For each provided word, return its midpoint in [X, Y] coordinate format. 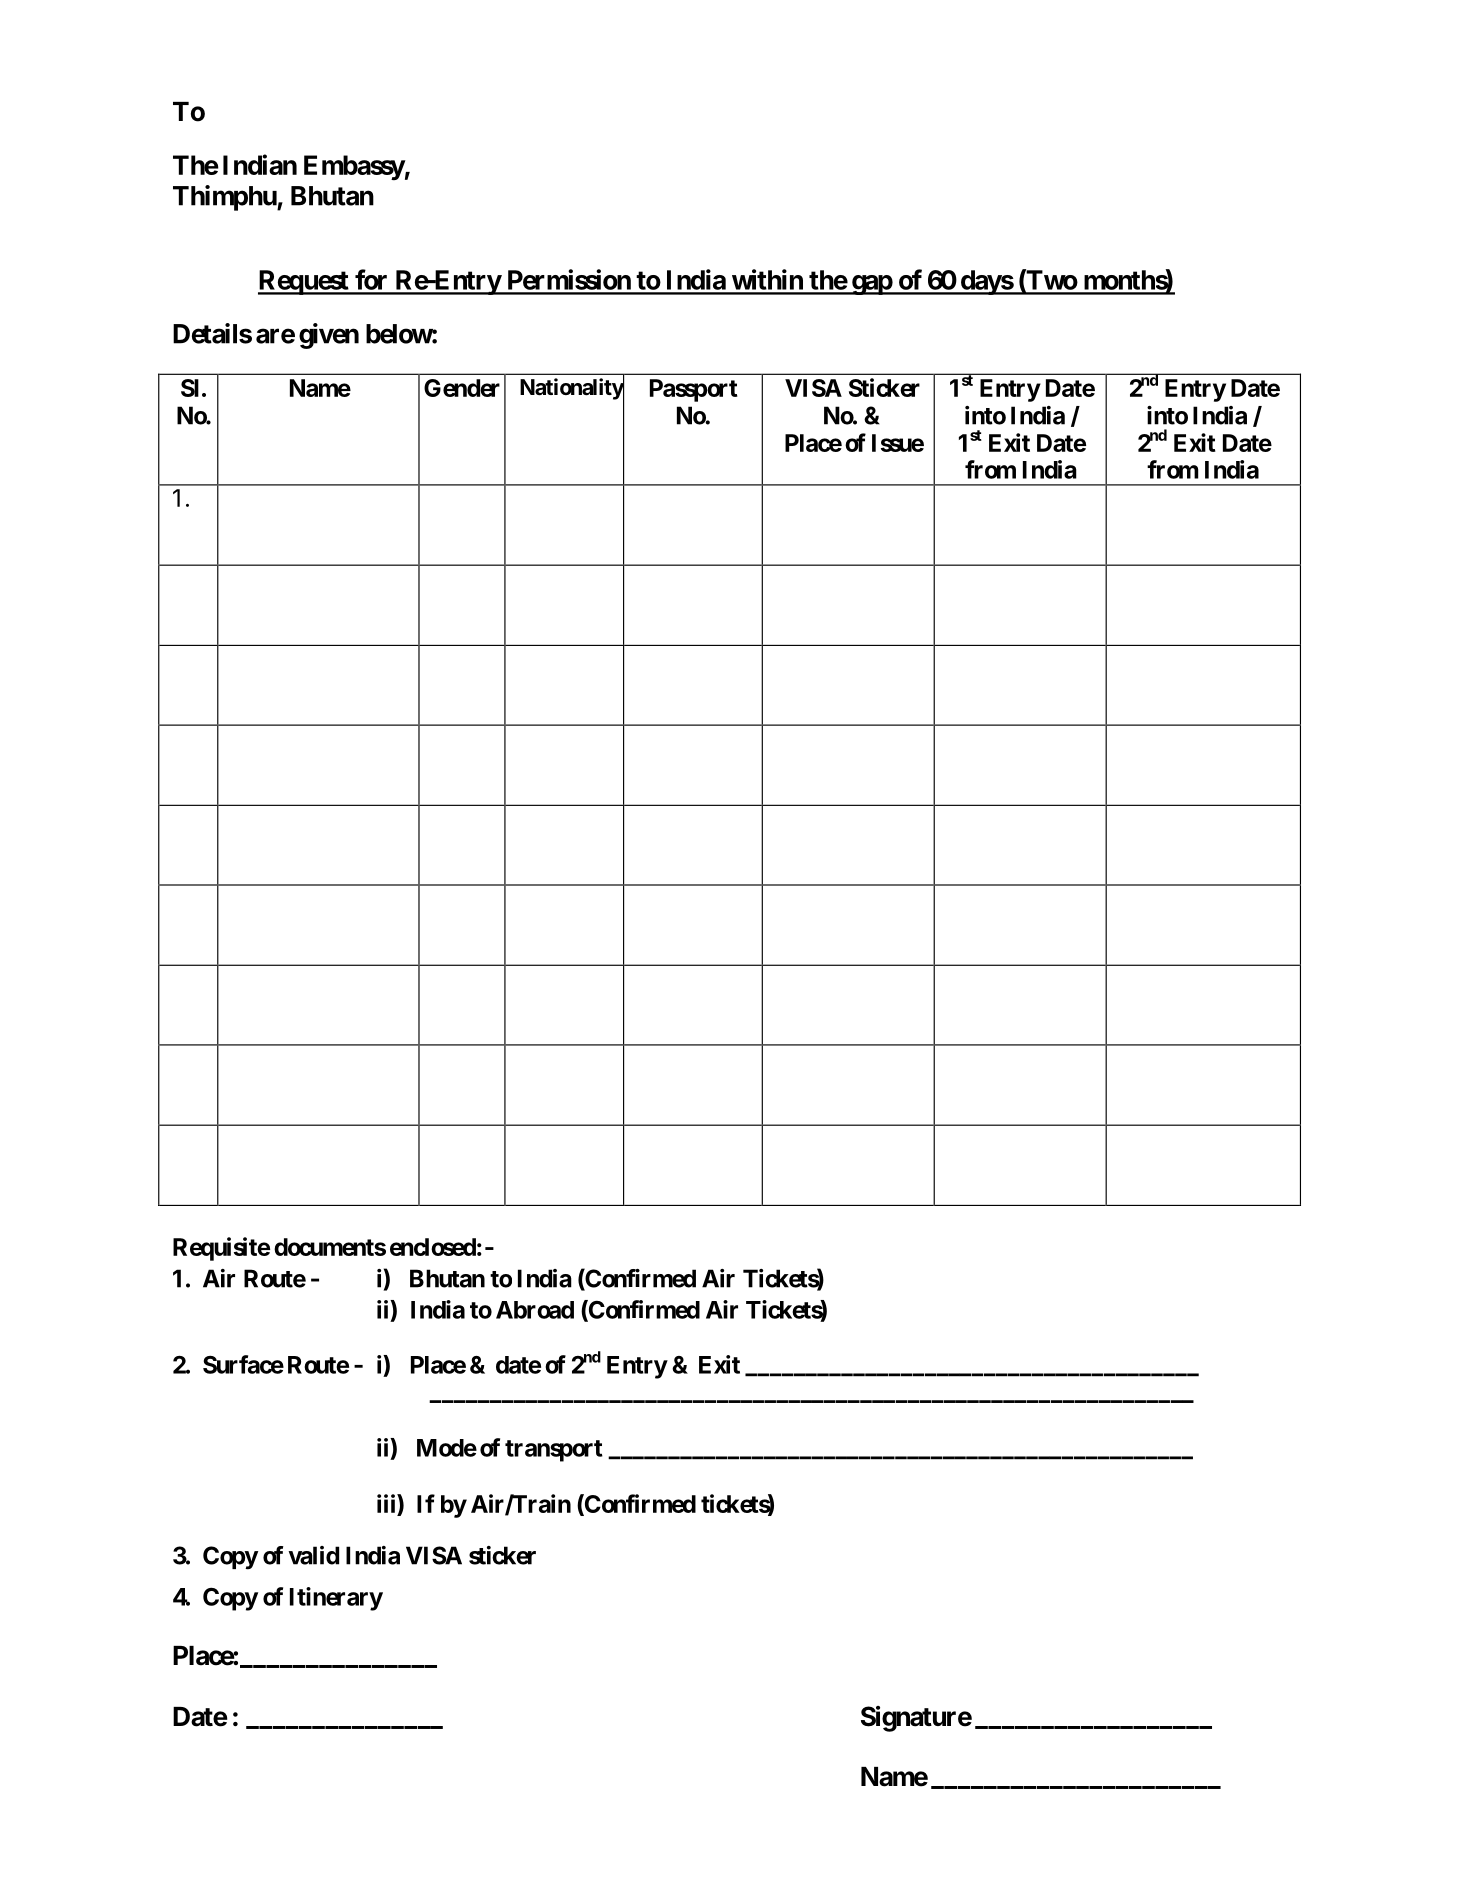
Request [304, 282]
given [329, 336]
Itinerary [336, 1599]
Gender [462, 388]
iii [387, 1503]
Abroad [535, 1310]
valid [313, 1555]
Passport [694, 390]
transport [554, 1451]
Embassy [354, 167]
